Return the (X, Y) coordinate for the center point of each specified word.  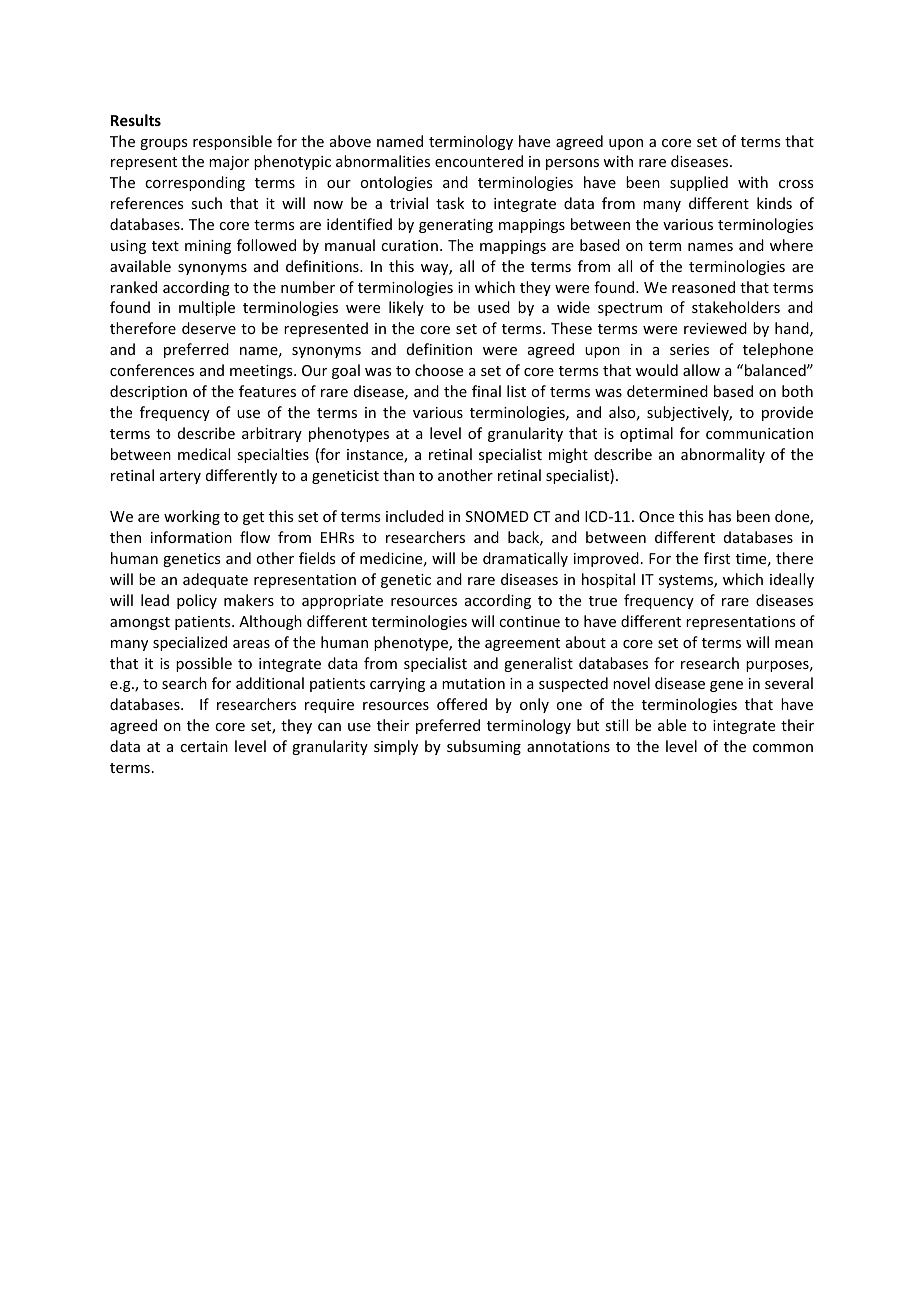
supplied (699, 183)
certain (204, 746)
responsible (232, 142)
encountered (479, 161)
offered (462, 704)
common (783, 748)
